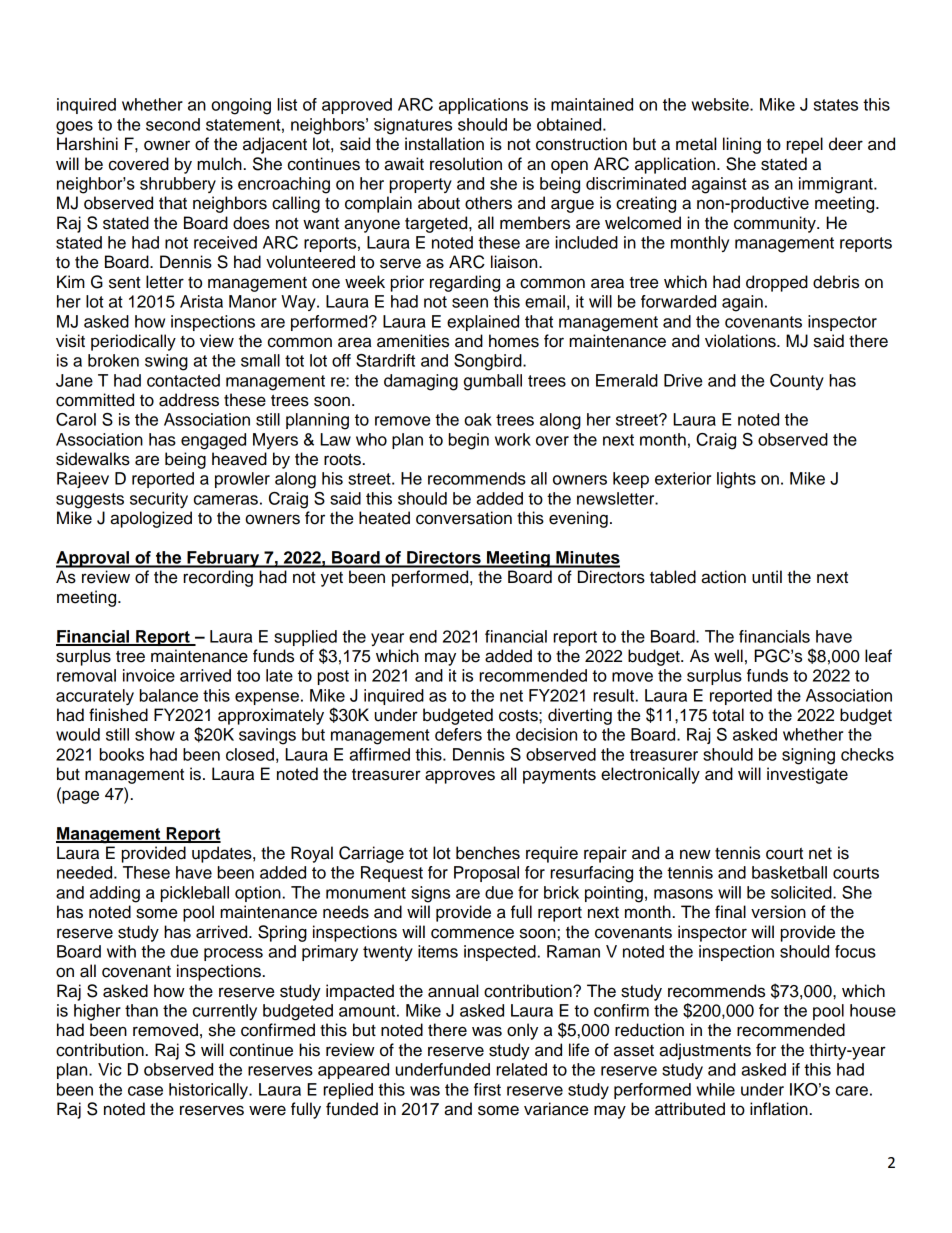 The image size is (952, 1233). I want to click on case, so click(145, 1091).
